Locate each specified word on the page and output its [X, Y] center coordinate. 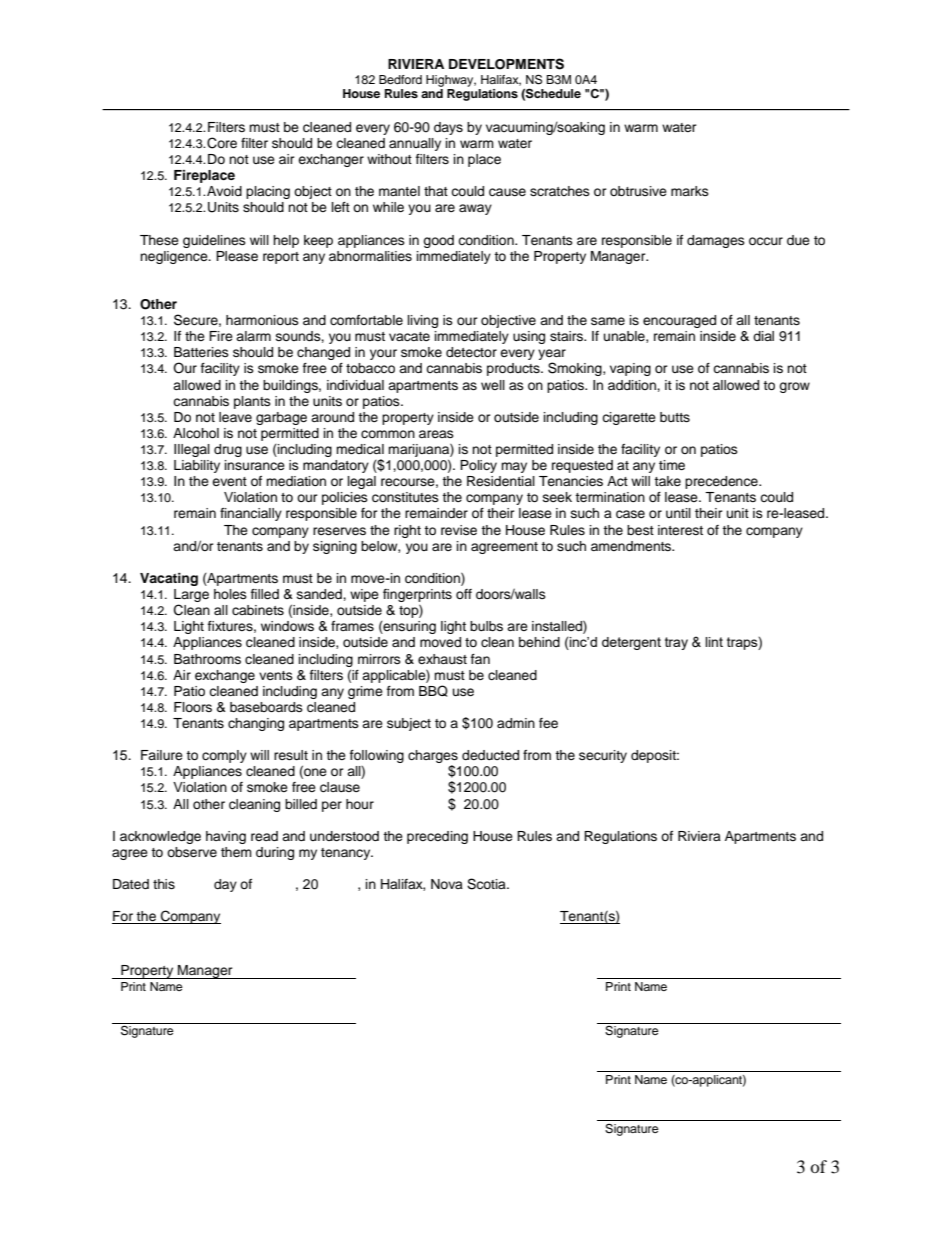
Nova [447, 884]
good [438, 241]
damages [716, 241]
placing [268, 192]
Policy [478, 466]
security [603, 756]
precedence [722, 482]
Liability [197, 466]
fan [480, 659]
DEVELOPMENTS [506, 64]
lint [714, 642]
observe [192, 852]
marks [690, 191]
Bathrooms [207, 659]
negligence [175, 257]
